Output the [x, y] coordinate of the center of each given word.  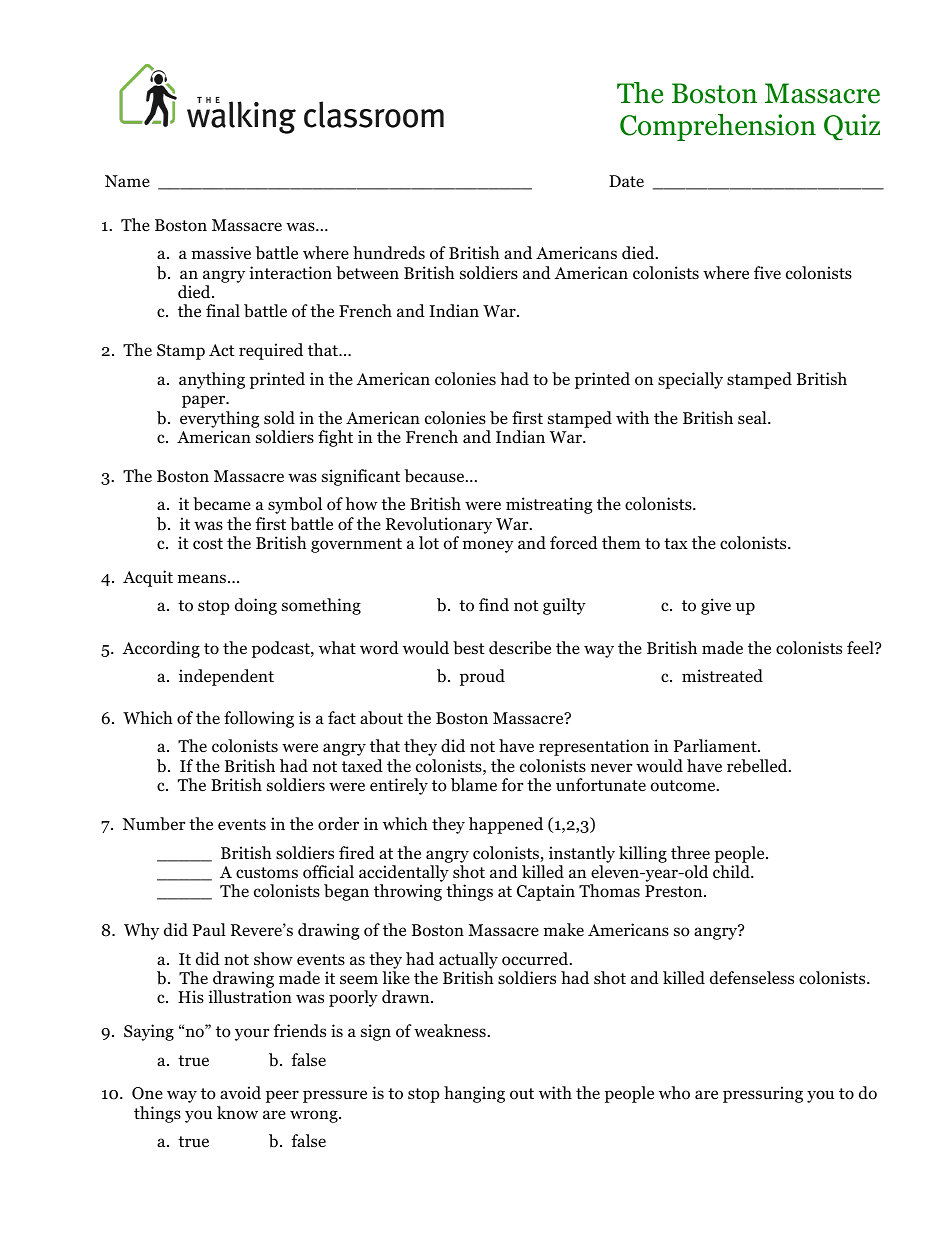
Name [127, 181]
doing [256, 606]
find [494, 605]
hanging [474, 1094]
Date [626, 181]
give [716, 606]
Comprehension [718, 127]
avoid [240, 1093]
